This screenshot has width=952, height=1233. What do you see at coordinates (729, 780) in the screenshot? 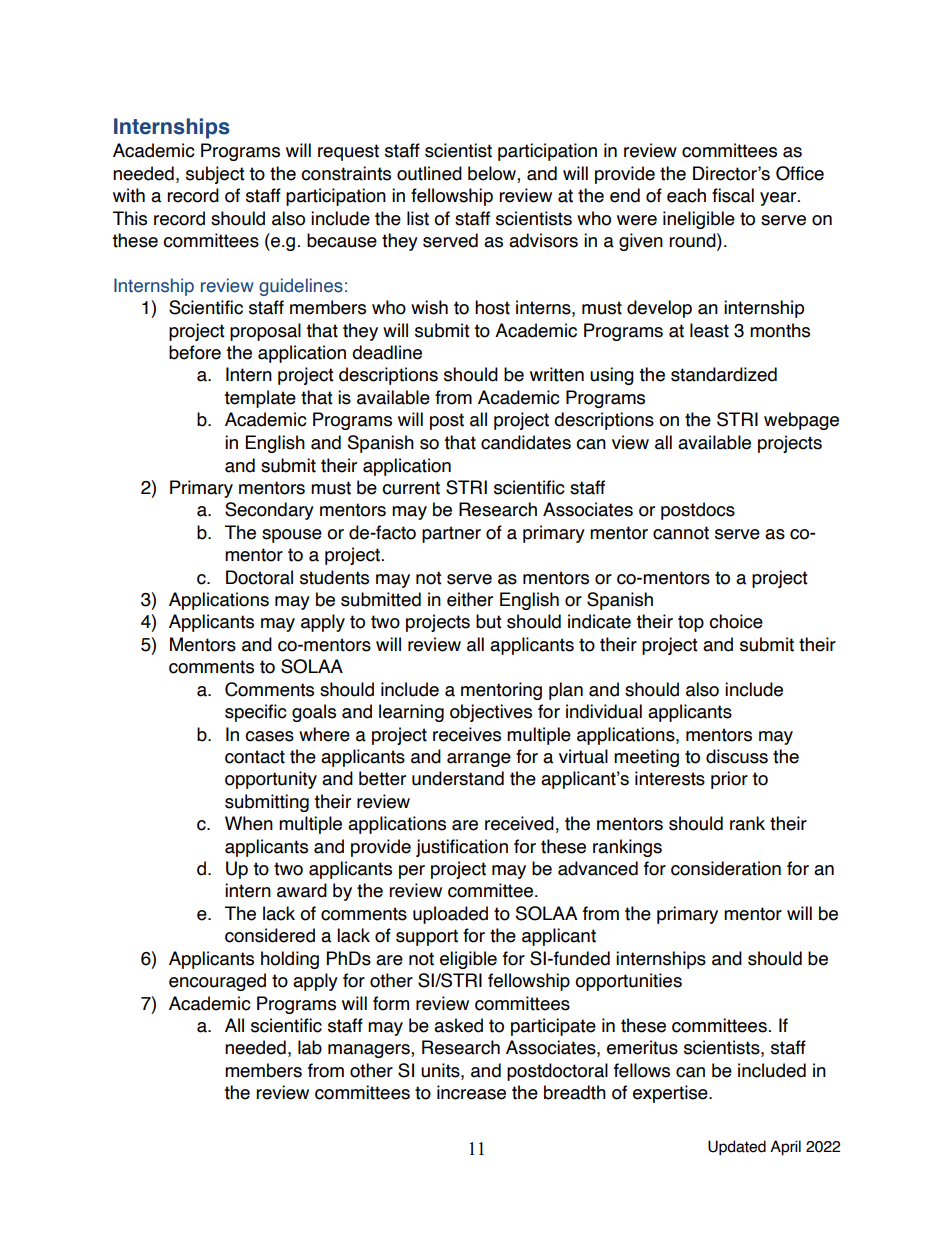
I see `prior` at bounding box center [729, 780].
